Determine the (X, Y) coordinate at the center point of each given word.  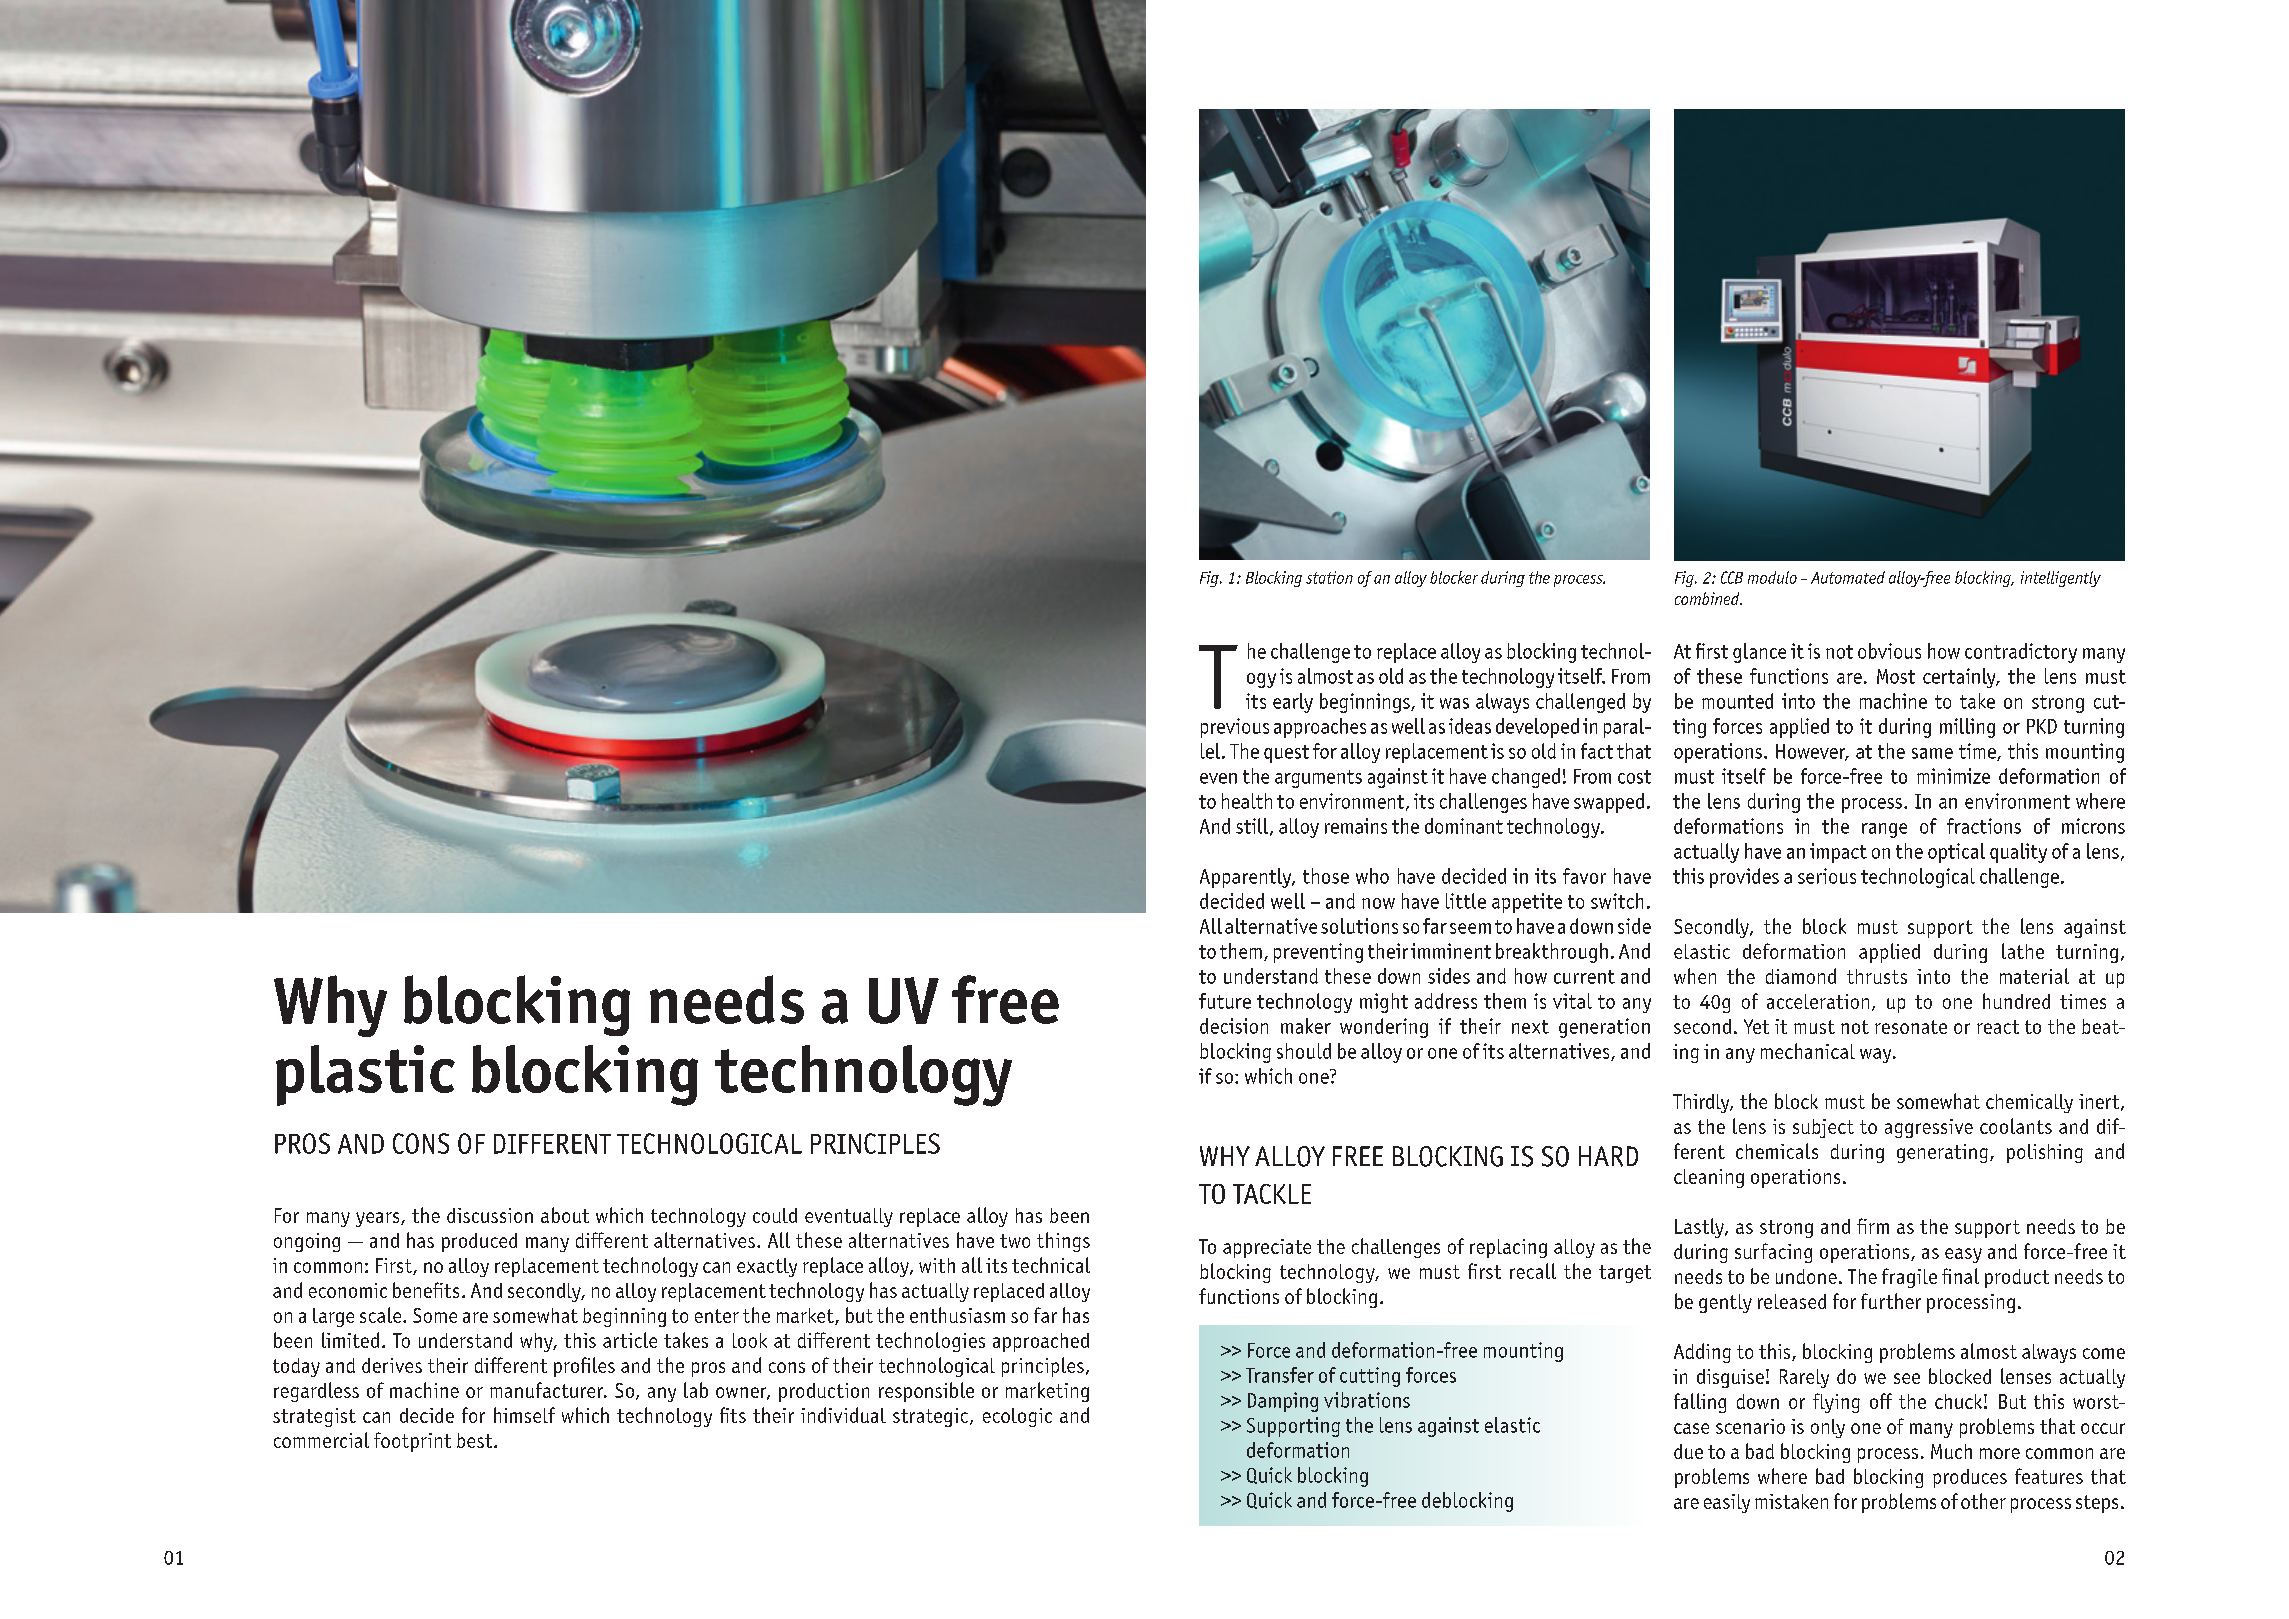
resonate (1911, 1027)
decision (1234, 1026)
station (1329, 577)
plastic (365, 1075)
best (476, 1440)
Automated (1848, 577)
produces (1970, 1478)
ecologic (1017, 1417)
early (1293, 703)
